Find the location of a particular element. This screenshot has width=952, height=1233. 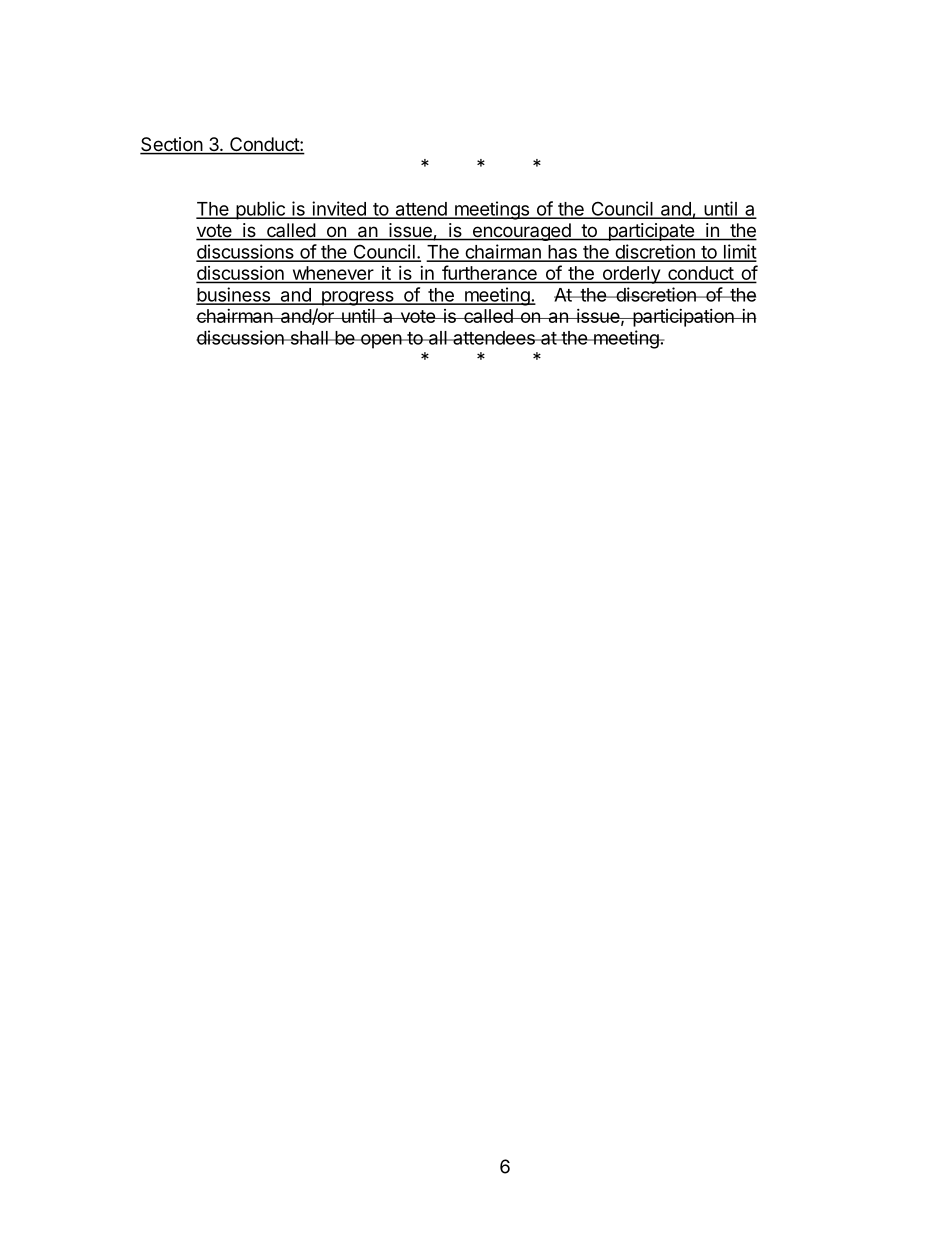

participate is located at coordinates (651, 232).
